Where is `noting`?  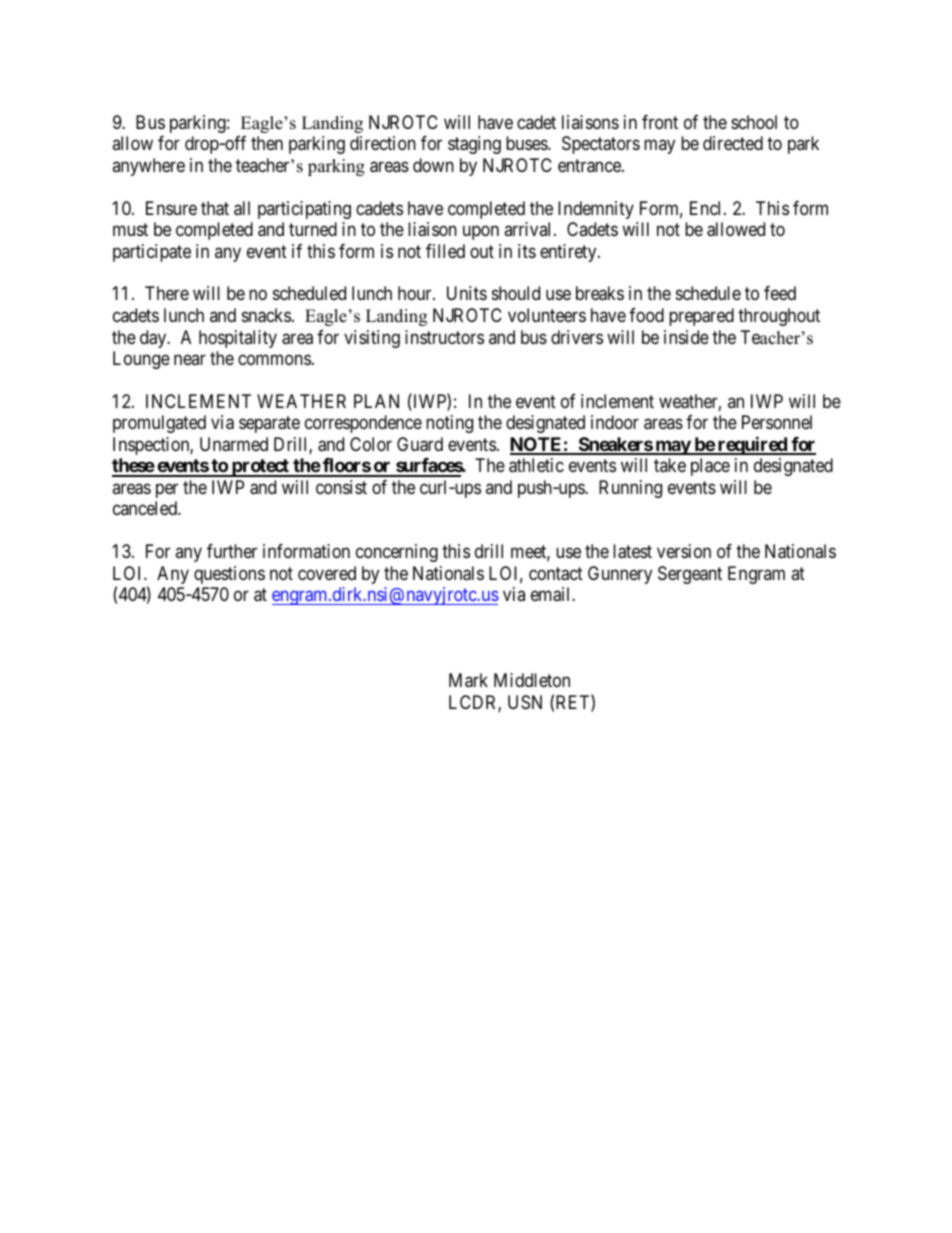
noting is located at coordinates (449, 424).
